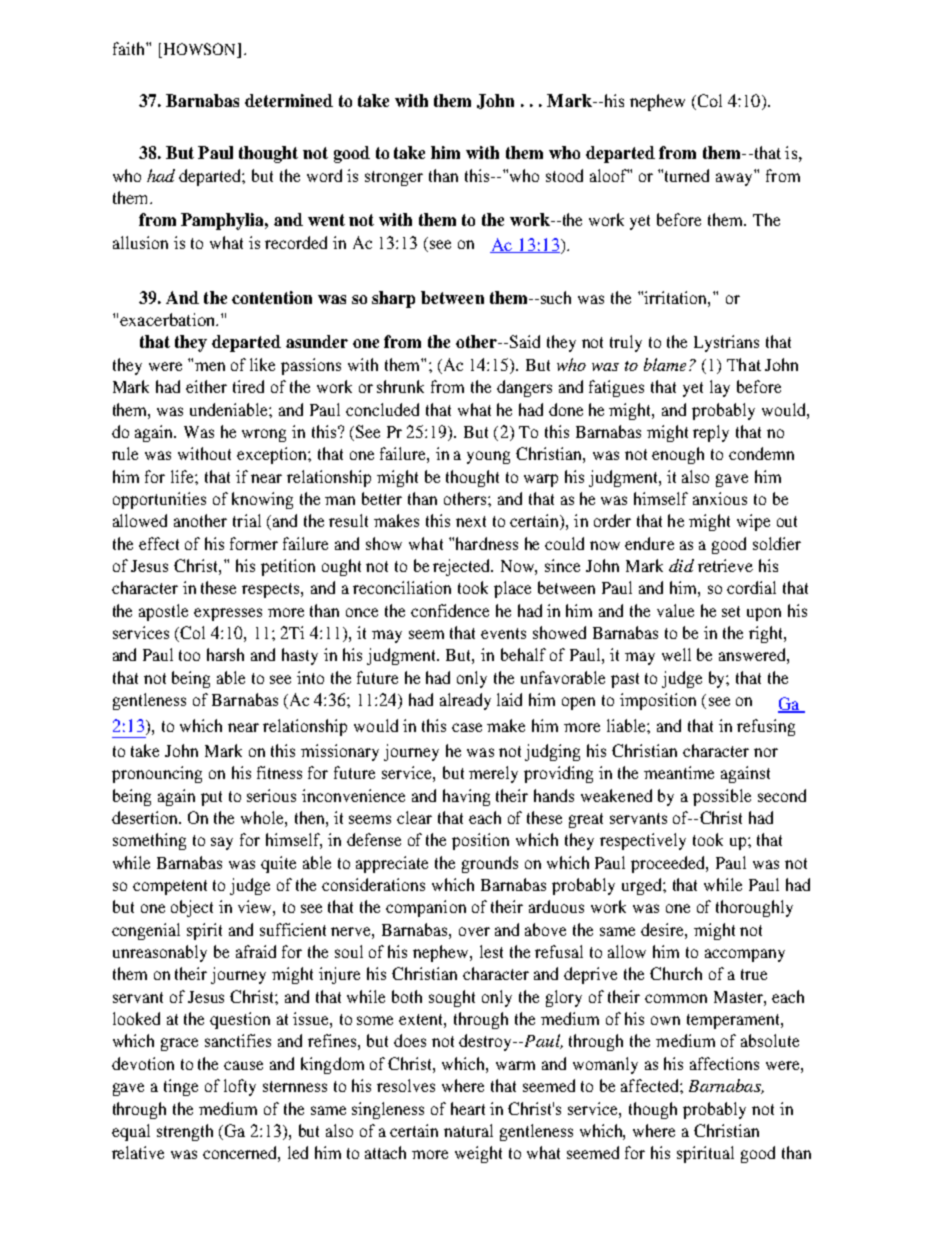 This document has height=1233, width=952. I want to click on shrunk, so click(400, 386).
